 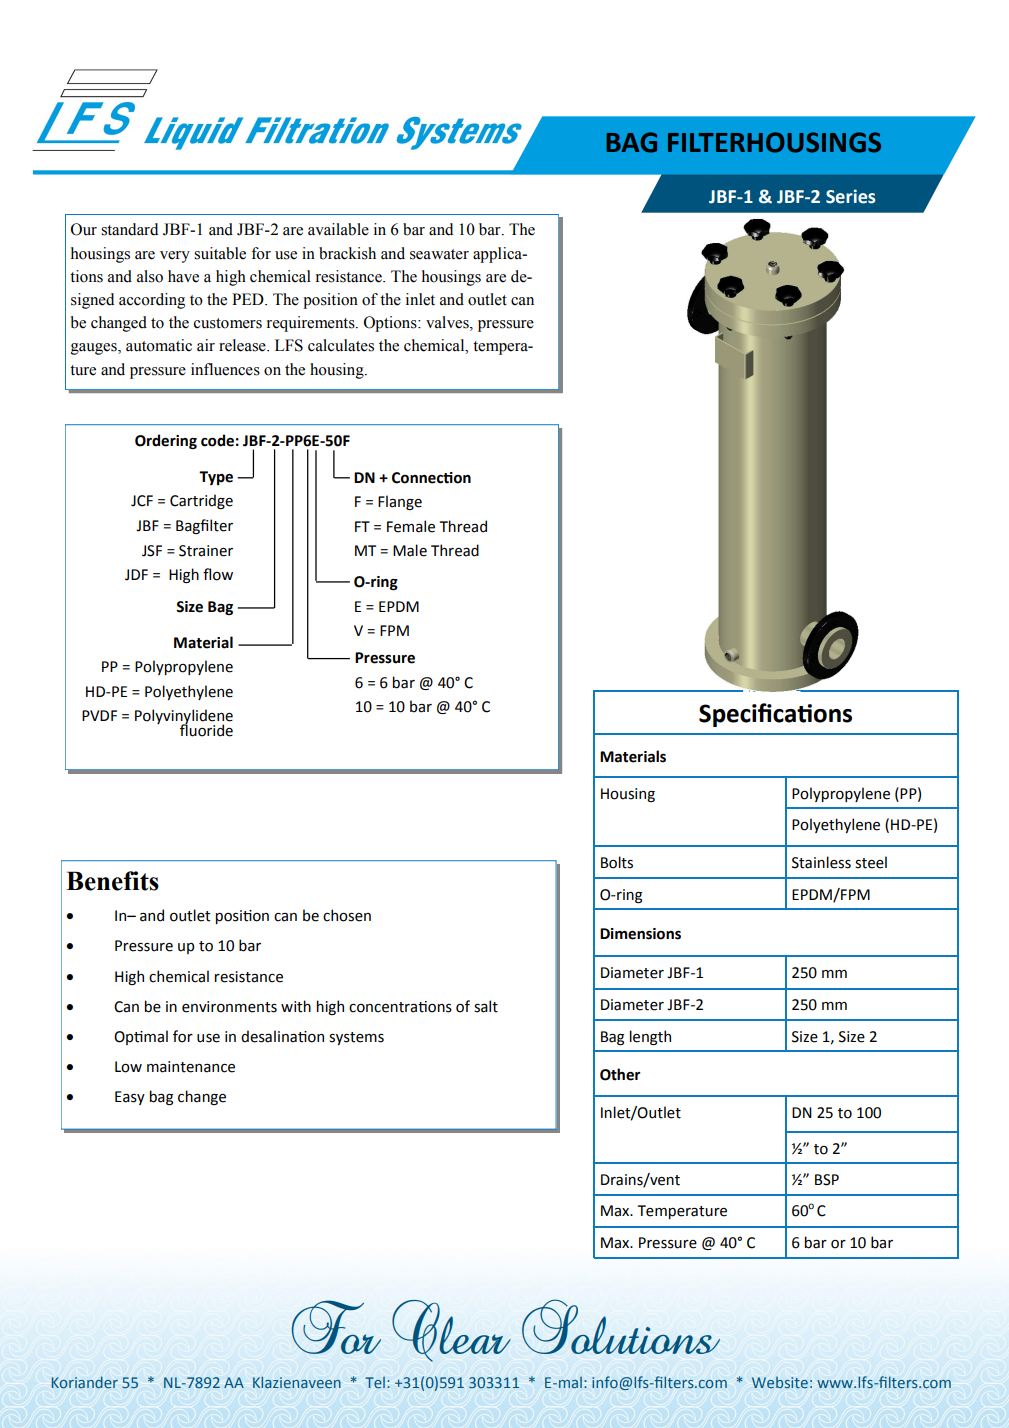 I want to click on seawater, so click(x=439, y=254).
